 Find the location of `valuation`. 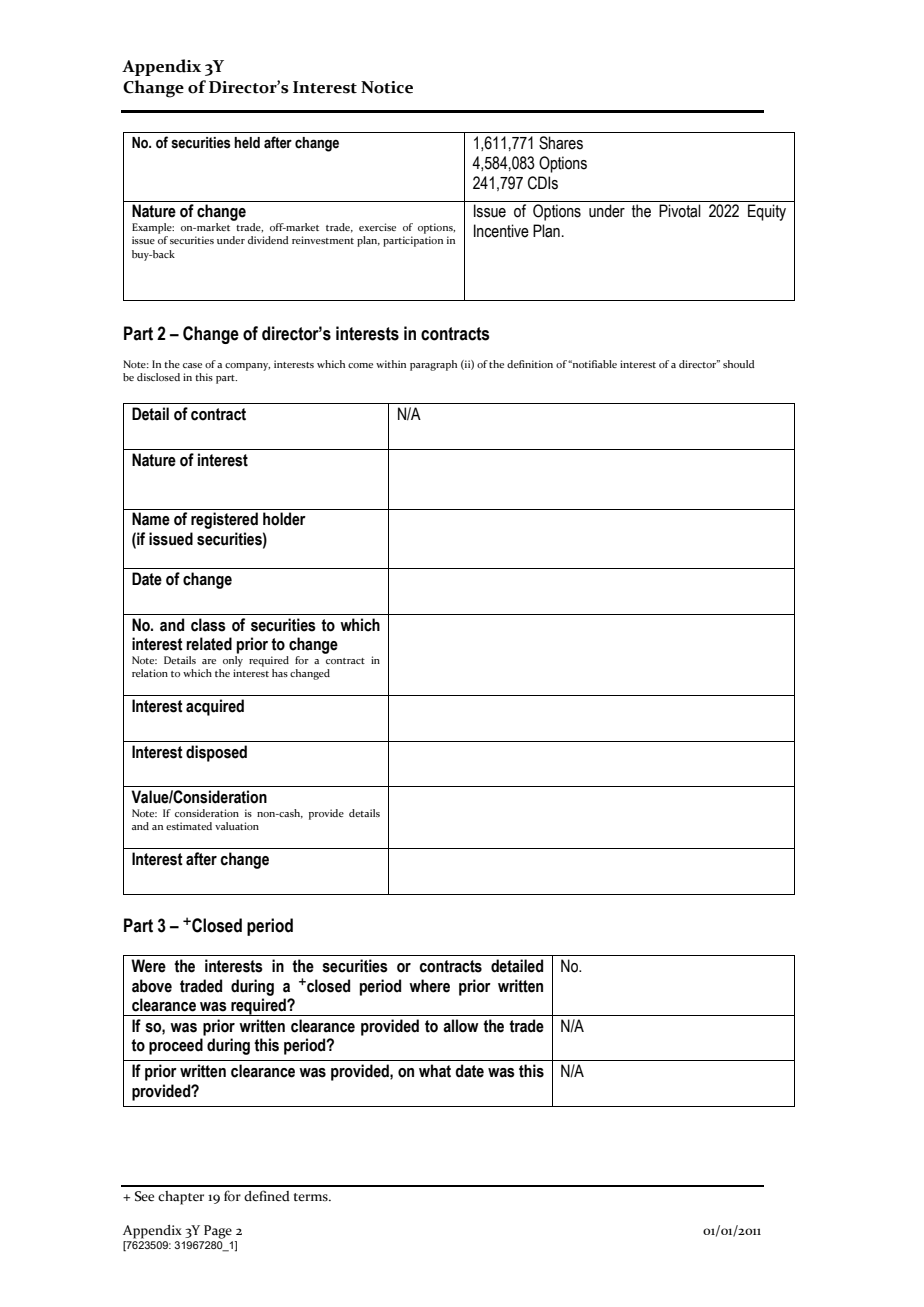

valuation is located at coordinates (237, 826).
